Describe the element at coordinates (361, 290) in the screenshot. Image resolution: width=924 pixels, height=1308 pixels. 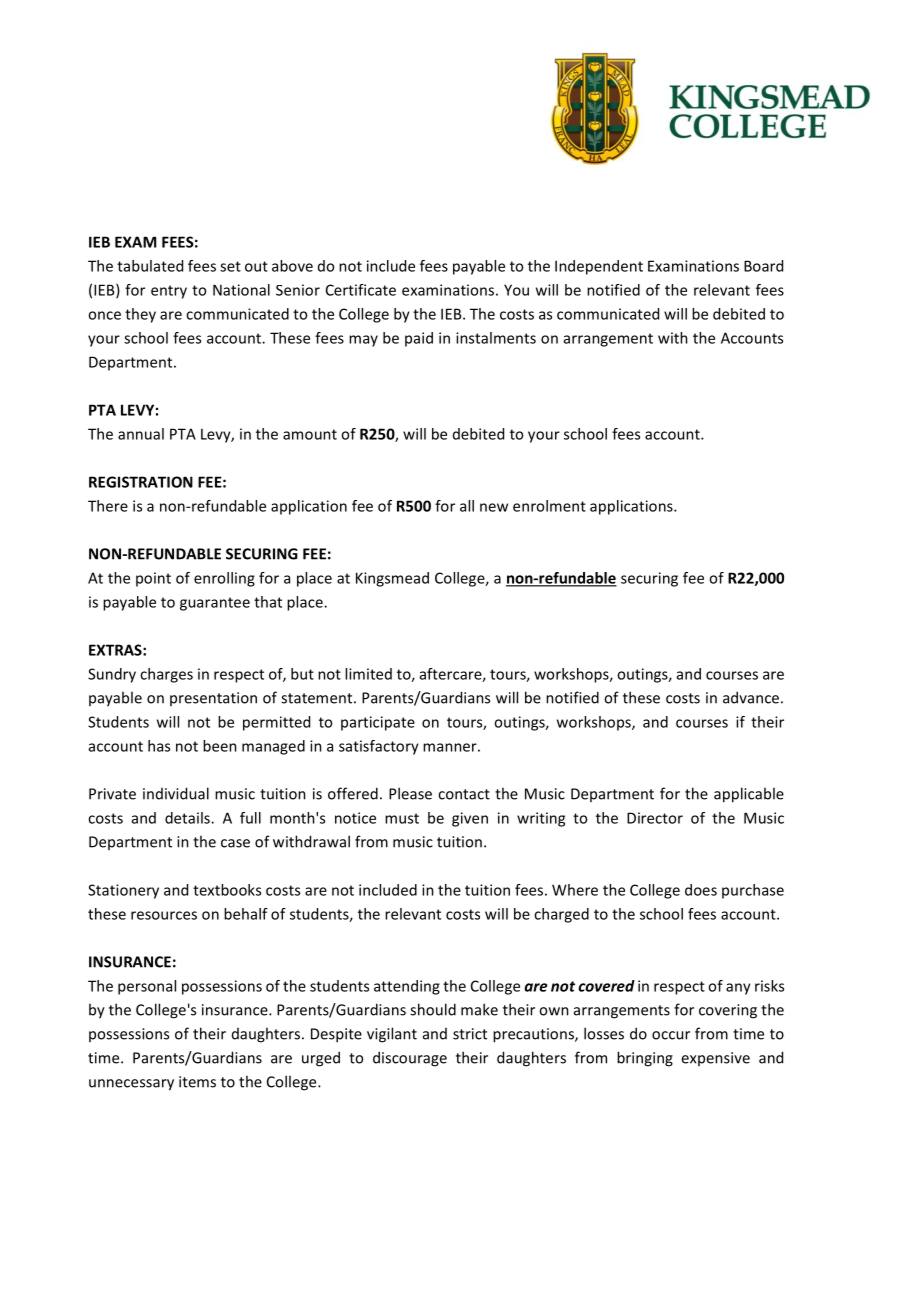
I see `Certificate` at that location.
